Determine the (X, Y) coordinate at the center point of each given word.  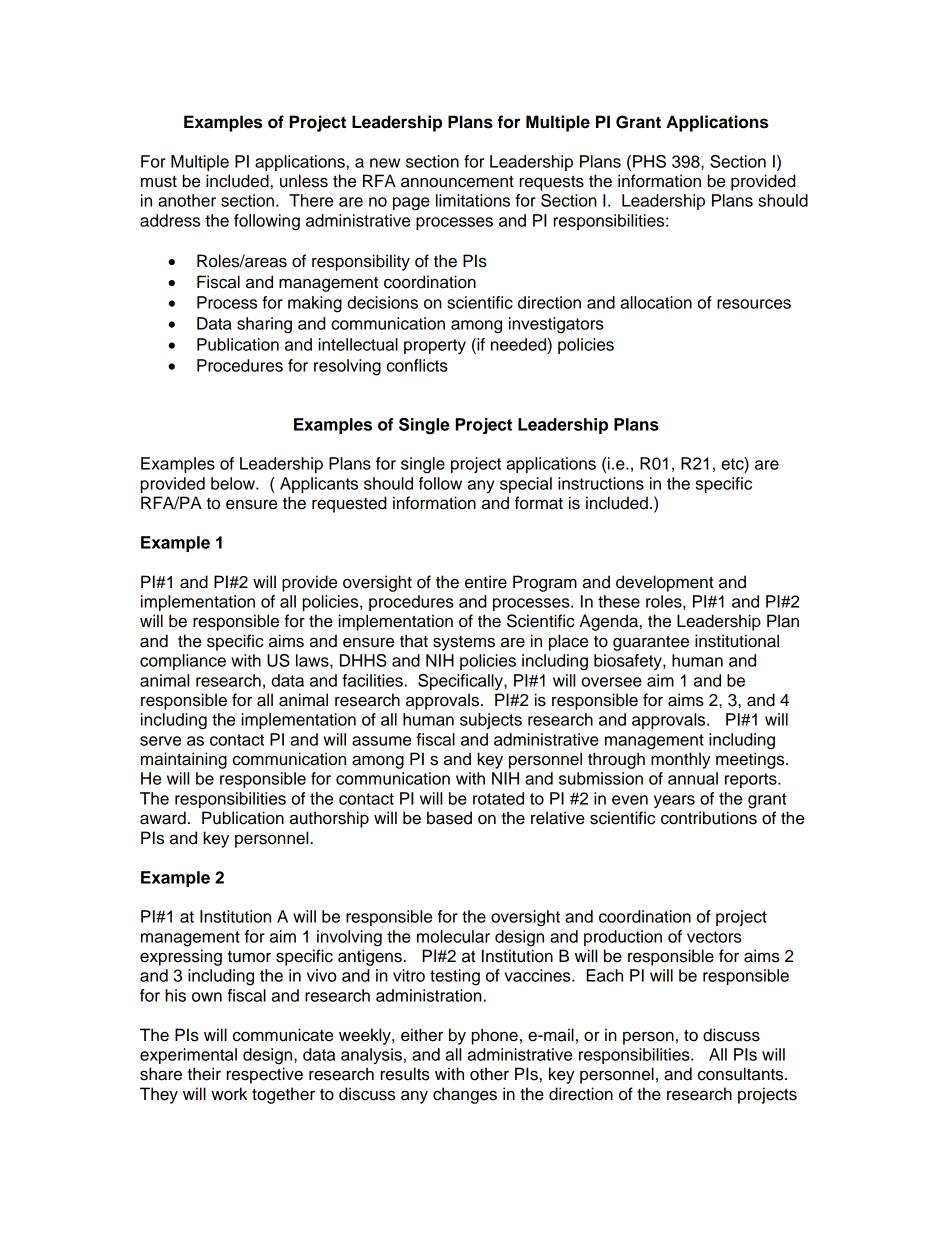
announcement (457, 182)
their (204, 1074)
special (526, 485)
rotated (498, 798)
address (170, 220)
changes (465, 1095)
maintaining (184, 760)
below (234, 483)
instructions (601, 483)
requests (551, 183)
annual (693, 778)
